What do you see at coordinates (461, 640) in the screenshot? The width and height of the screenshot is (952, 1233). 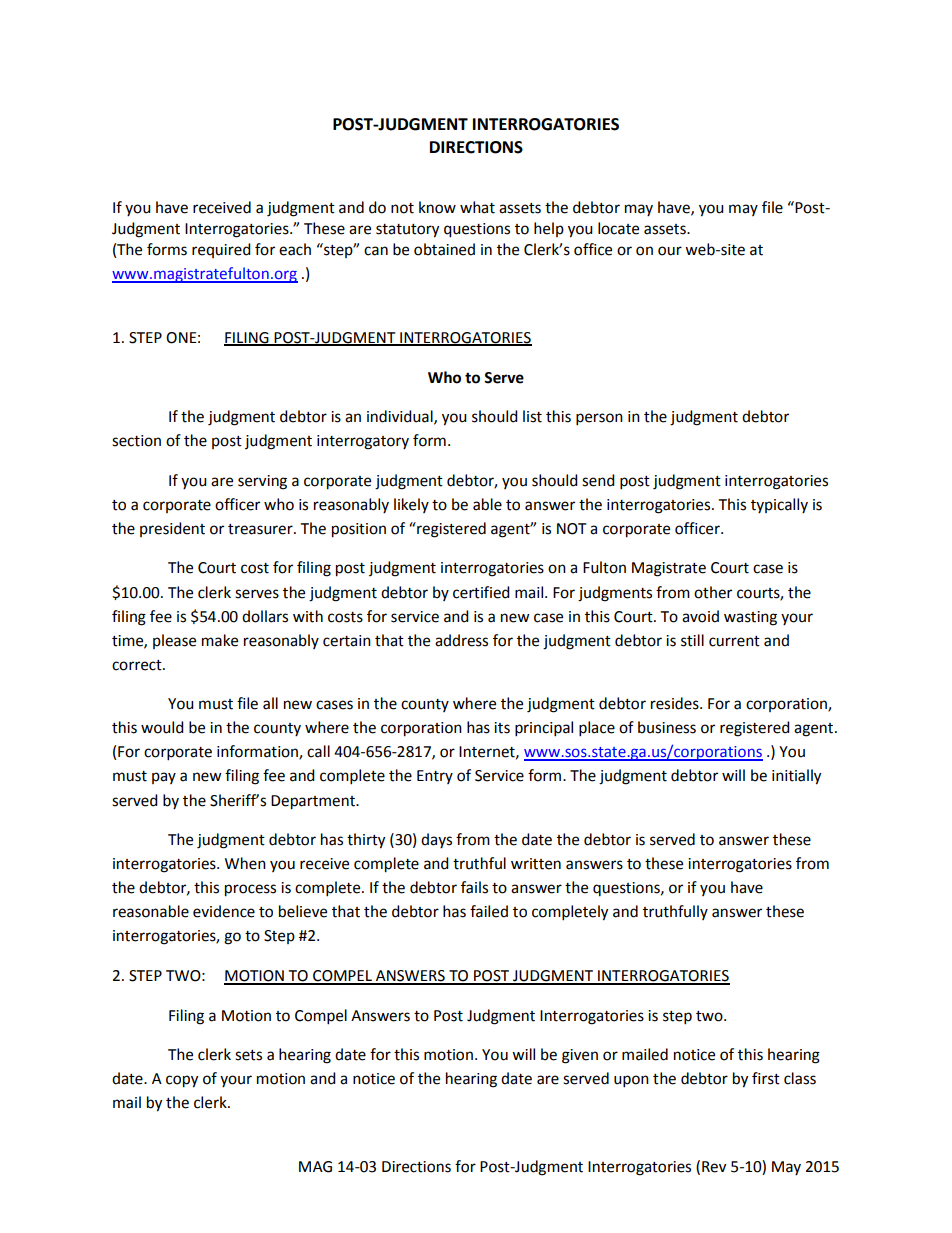 I see `address` at bounding box center [461, 640].
